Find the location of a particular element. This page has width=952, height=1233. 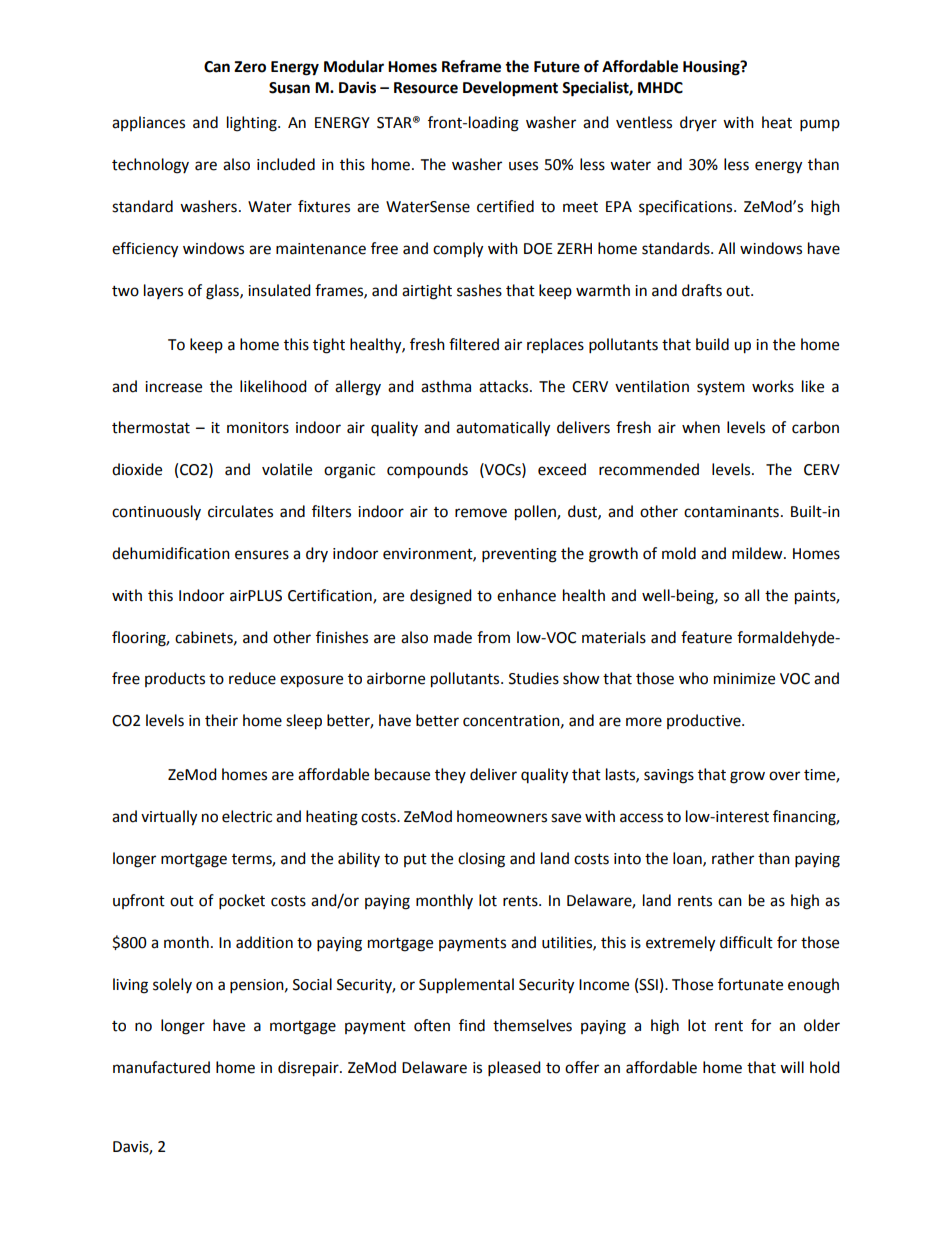

Housing is located at coordinates (712, 68).
